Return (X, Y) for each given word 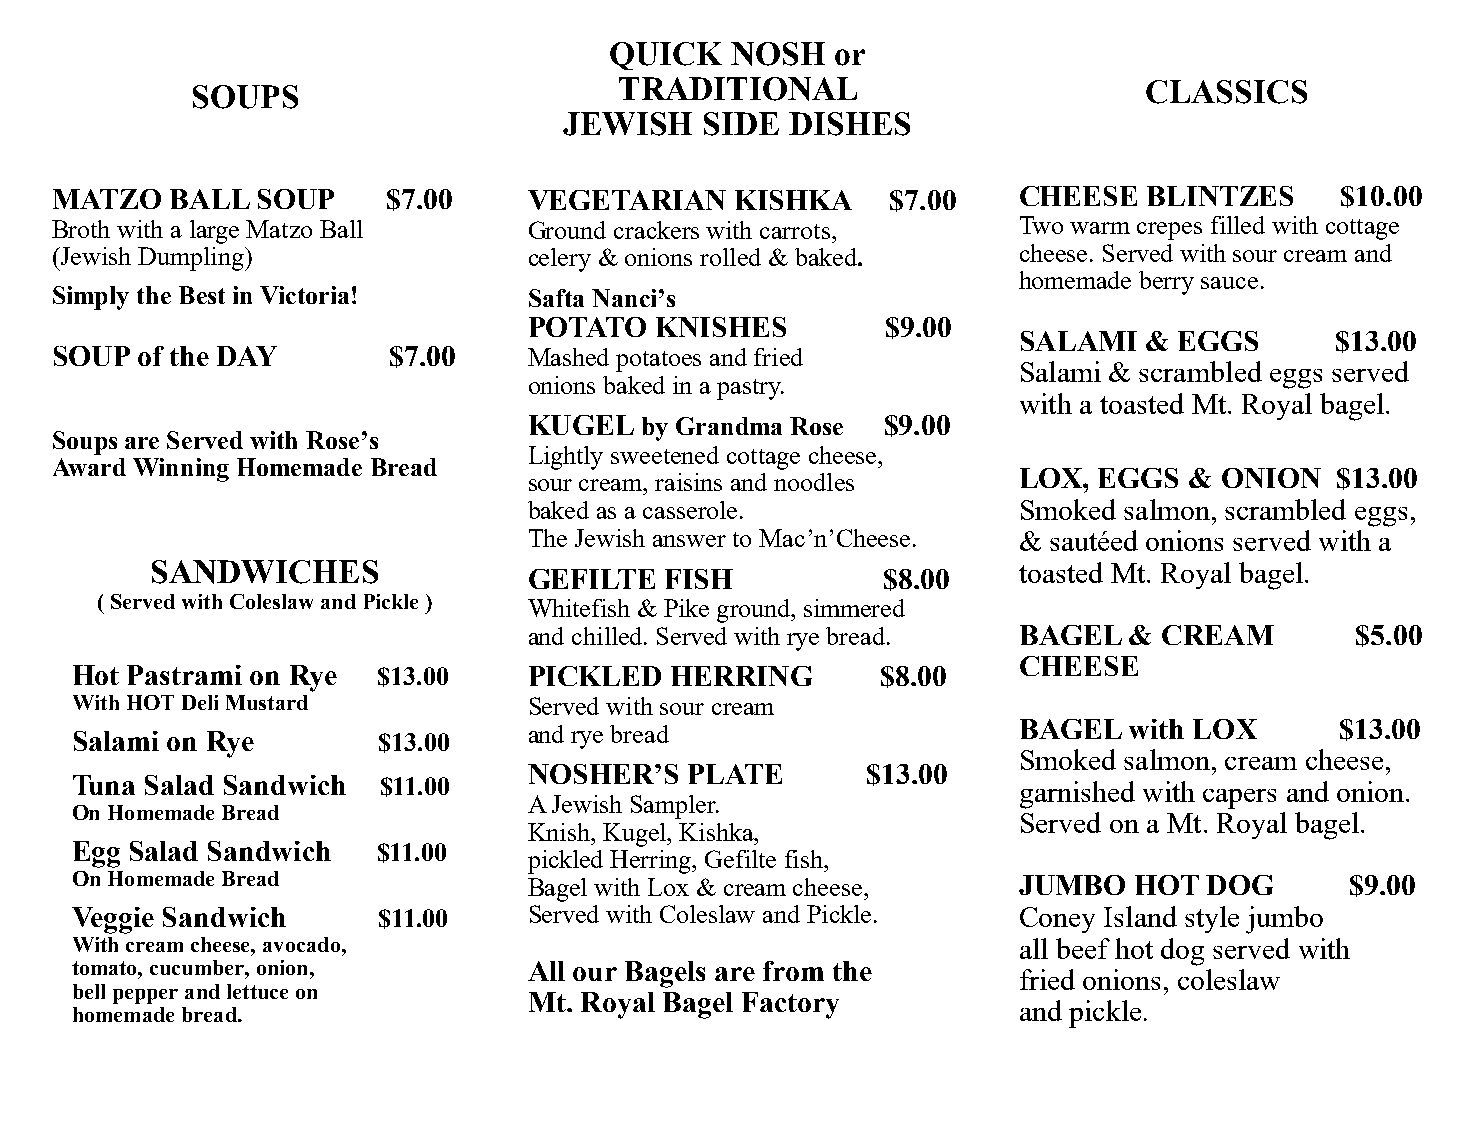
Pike (686, 608)
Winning (181, 470)
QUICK (666, 56)
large (214, 232)
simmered (854, 608)
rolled (730, 257)
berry (1166, 283)
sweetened (665, 455)
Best (202, 295)
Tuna (104, 785)
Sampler (674, 807)
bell (89, 991)
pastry (750, 389)
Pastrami (184, 675)
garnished (1077, 795)
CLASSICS (1226, 92)
